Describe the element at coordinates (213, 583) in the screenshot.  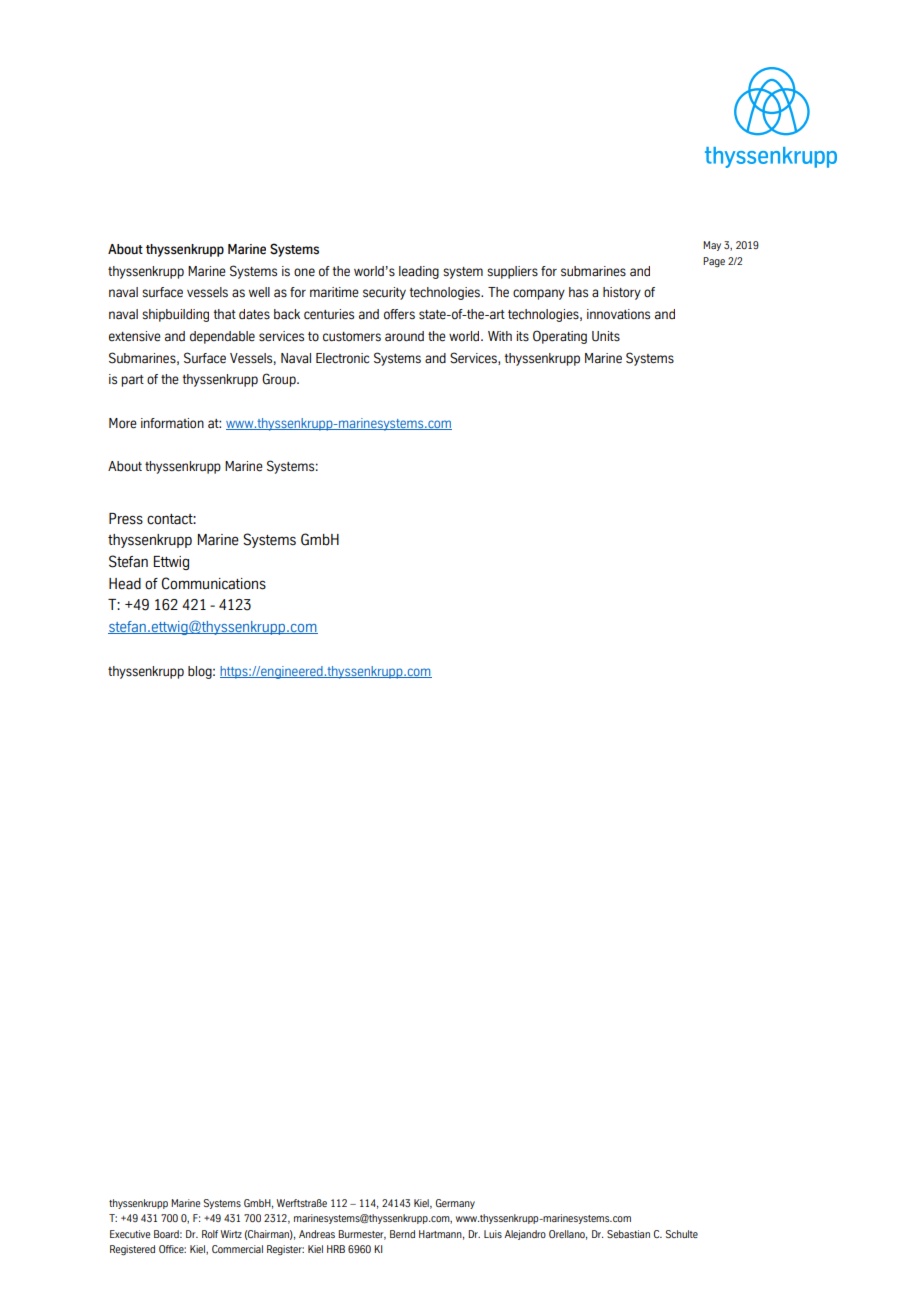
I see `Communications` at that location.
